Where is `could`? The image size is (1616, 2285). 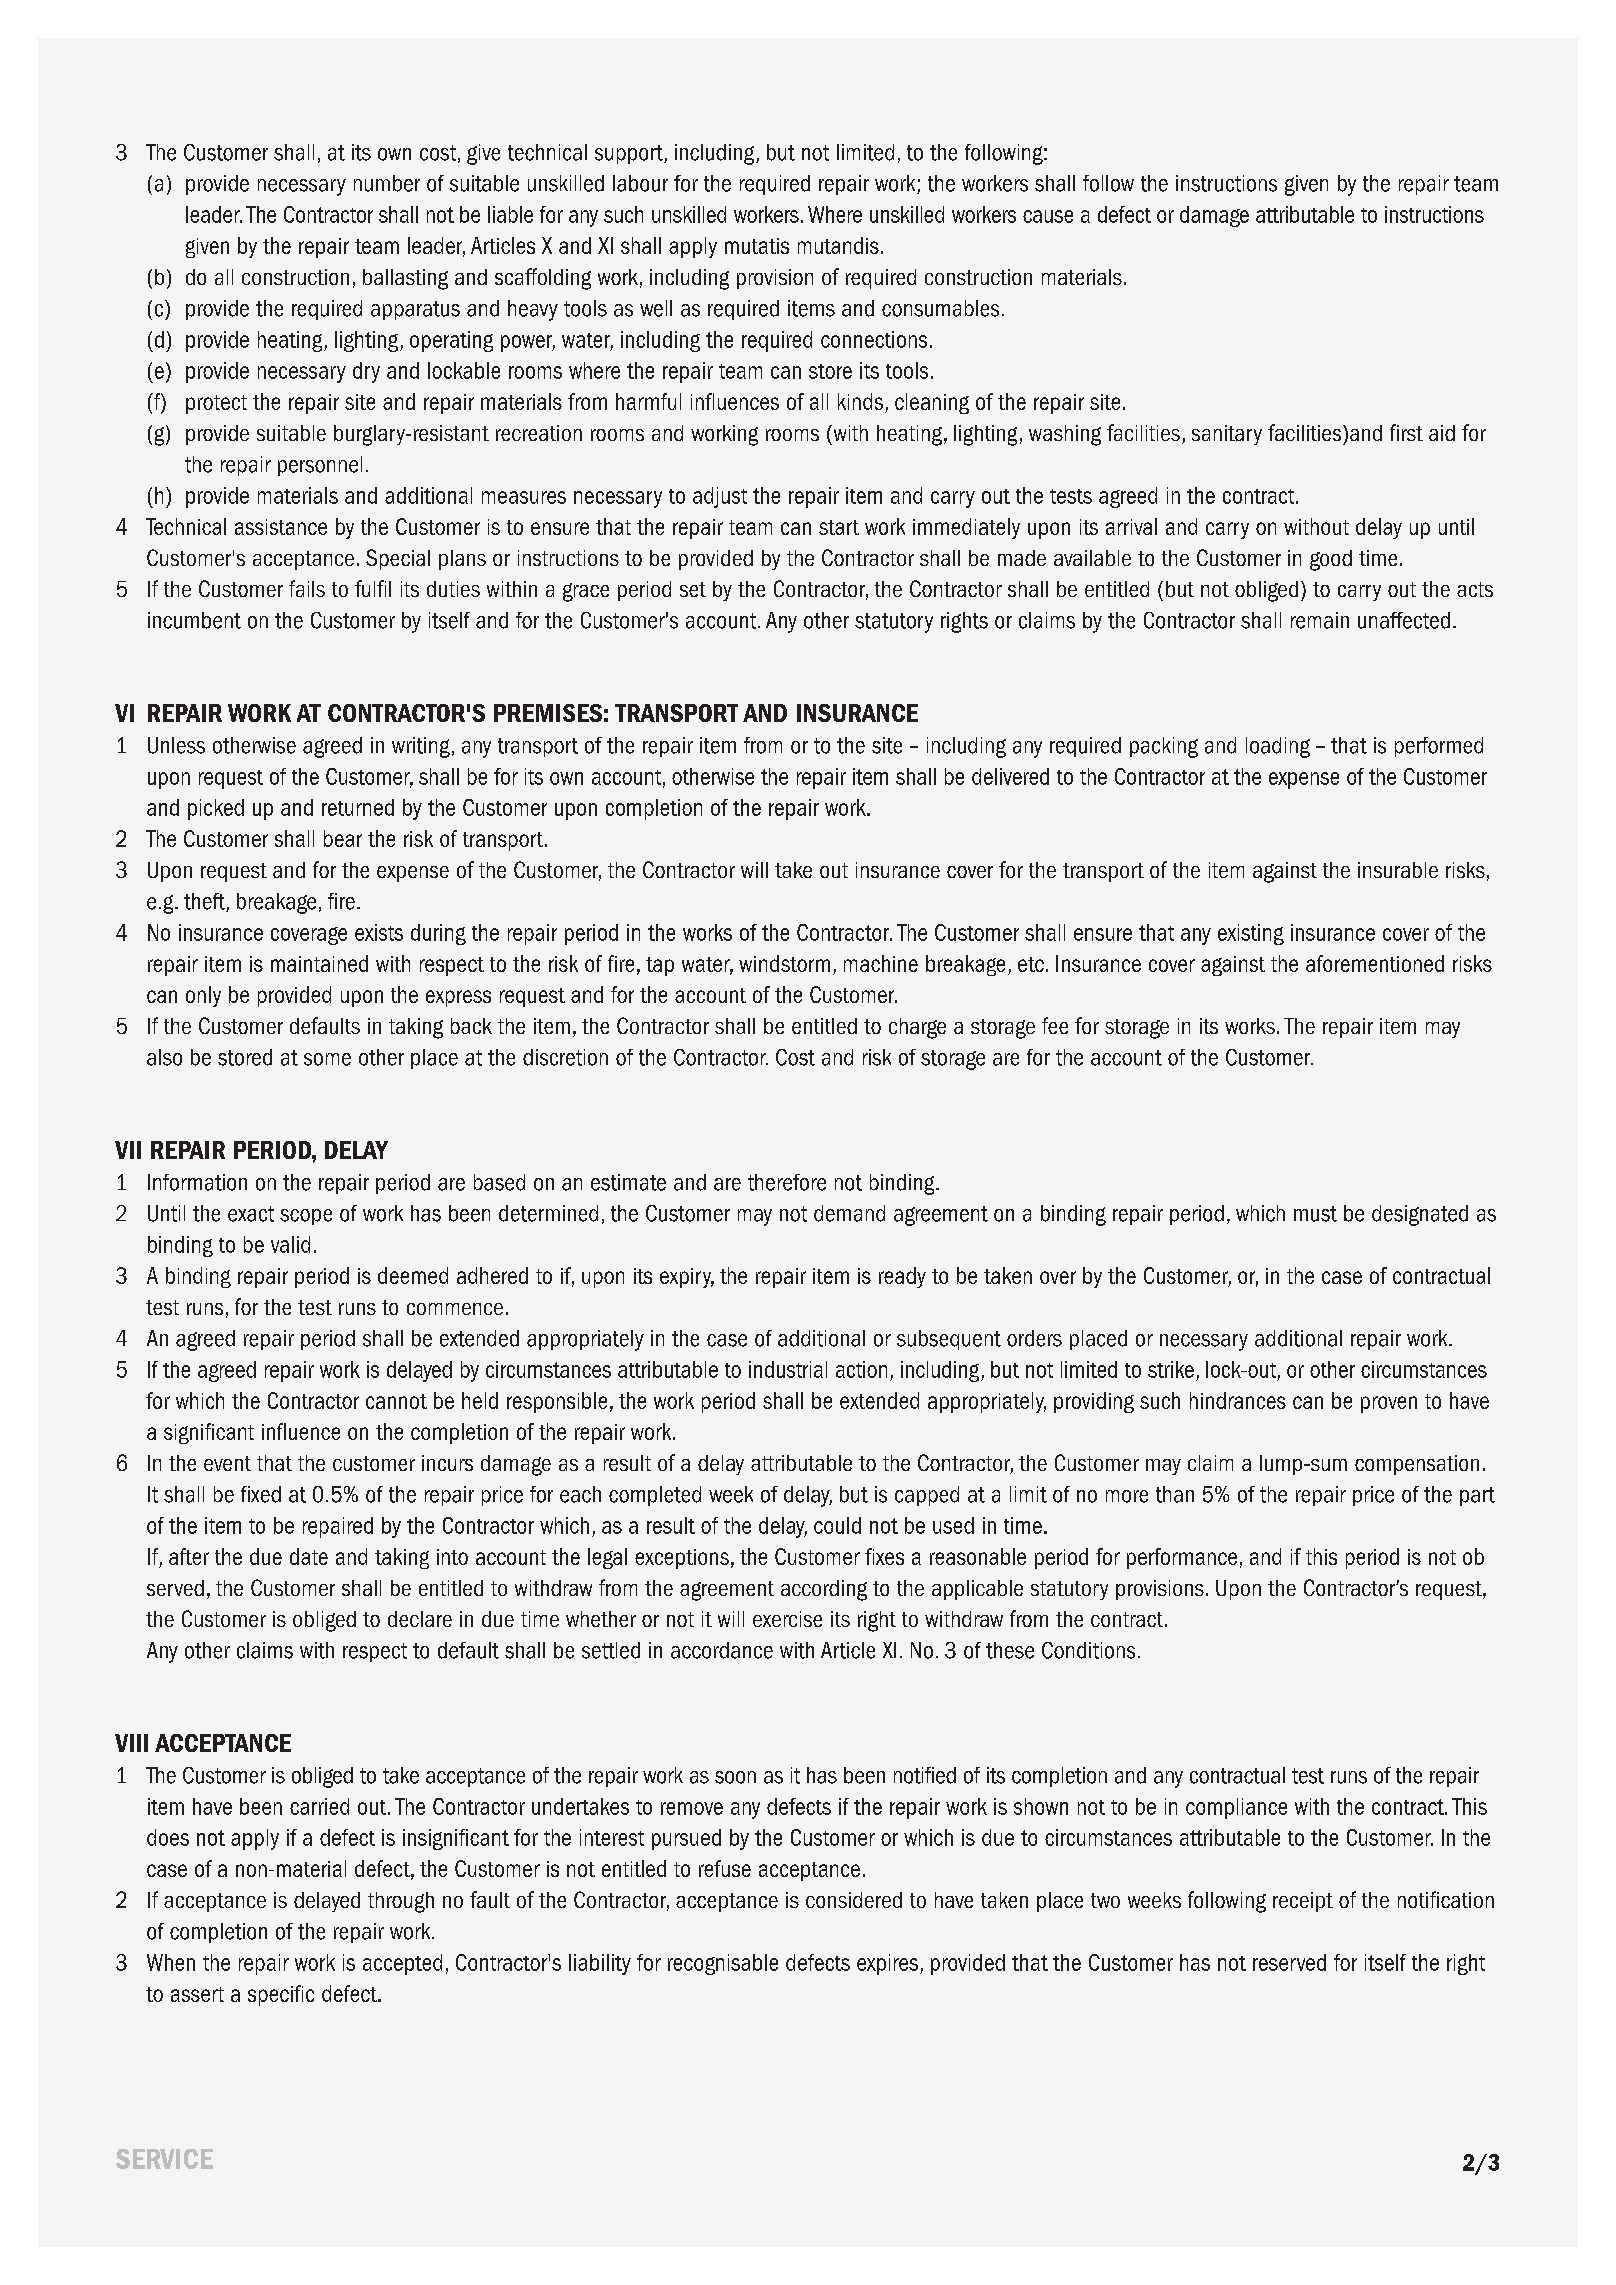
could is located at coordinates (837, 1525).
